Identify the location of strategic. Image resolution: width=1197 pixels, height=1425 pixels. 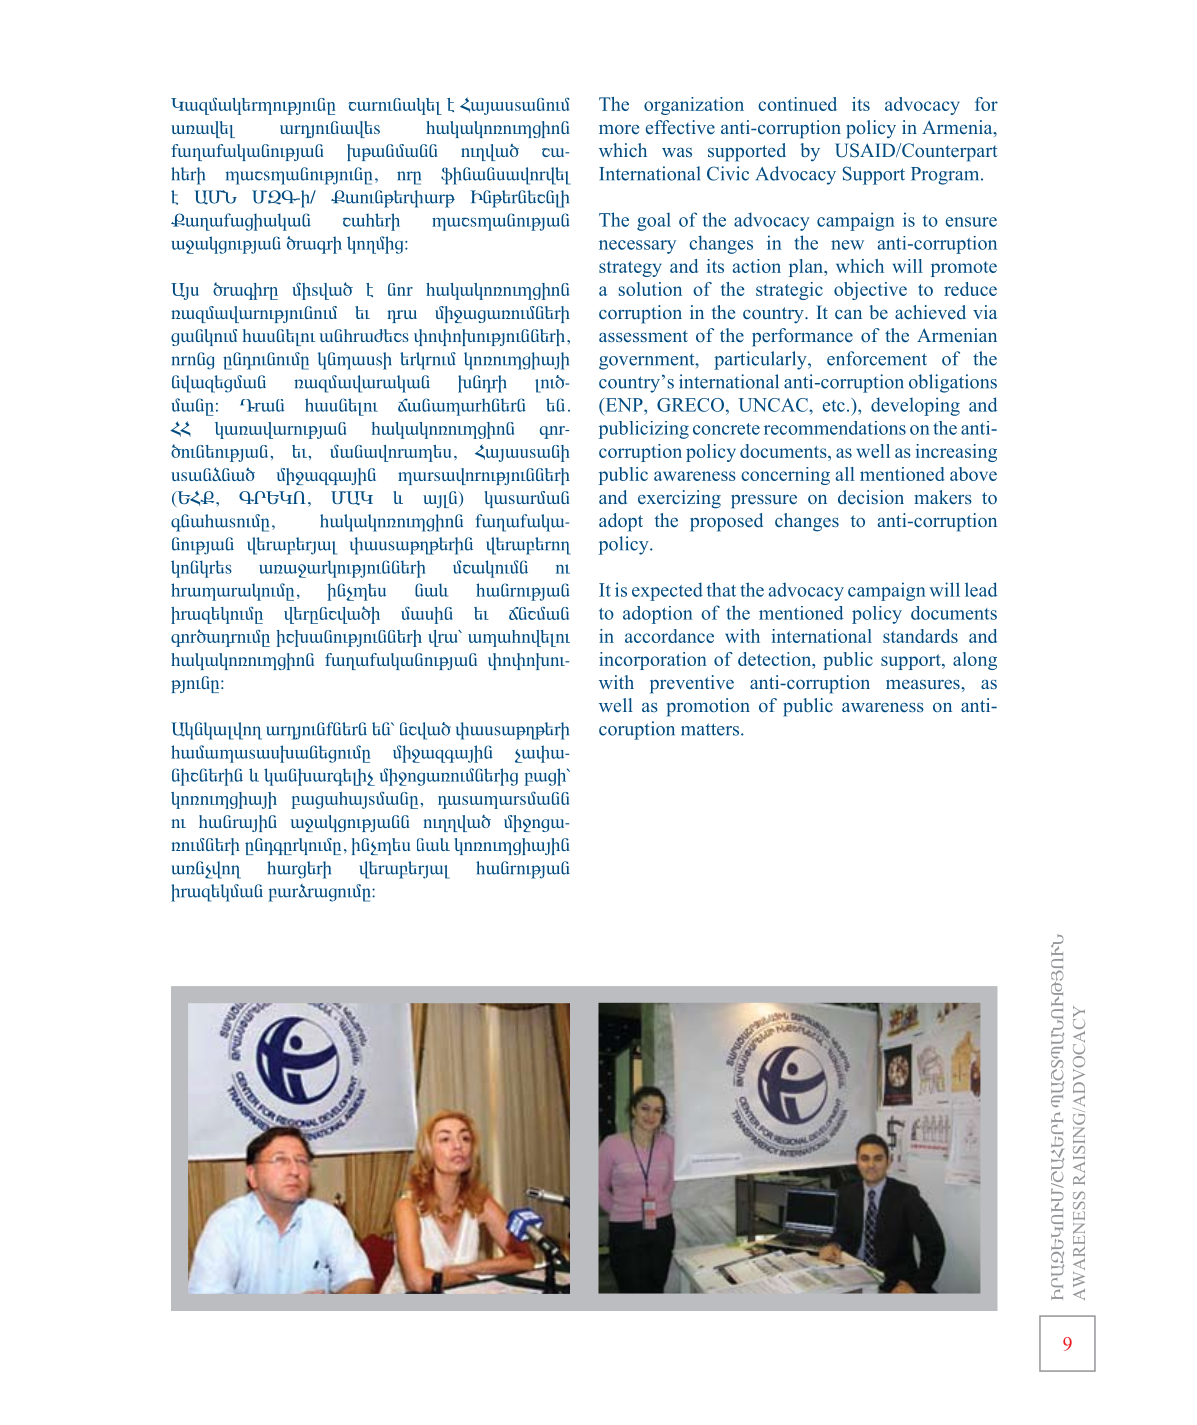
(789, 291).
